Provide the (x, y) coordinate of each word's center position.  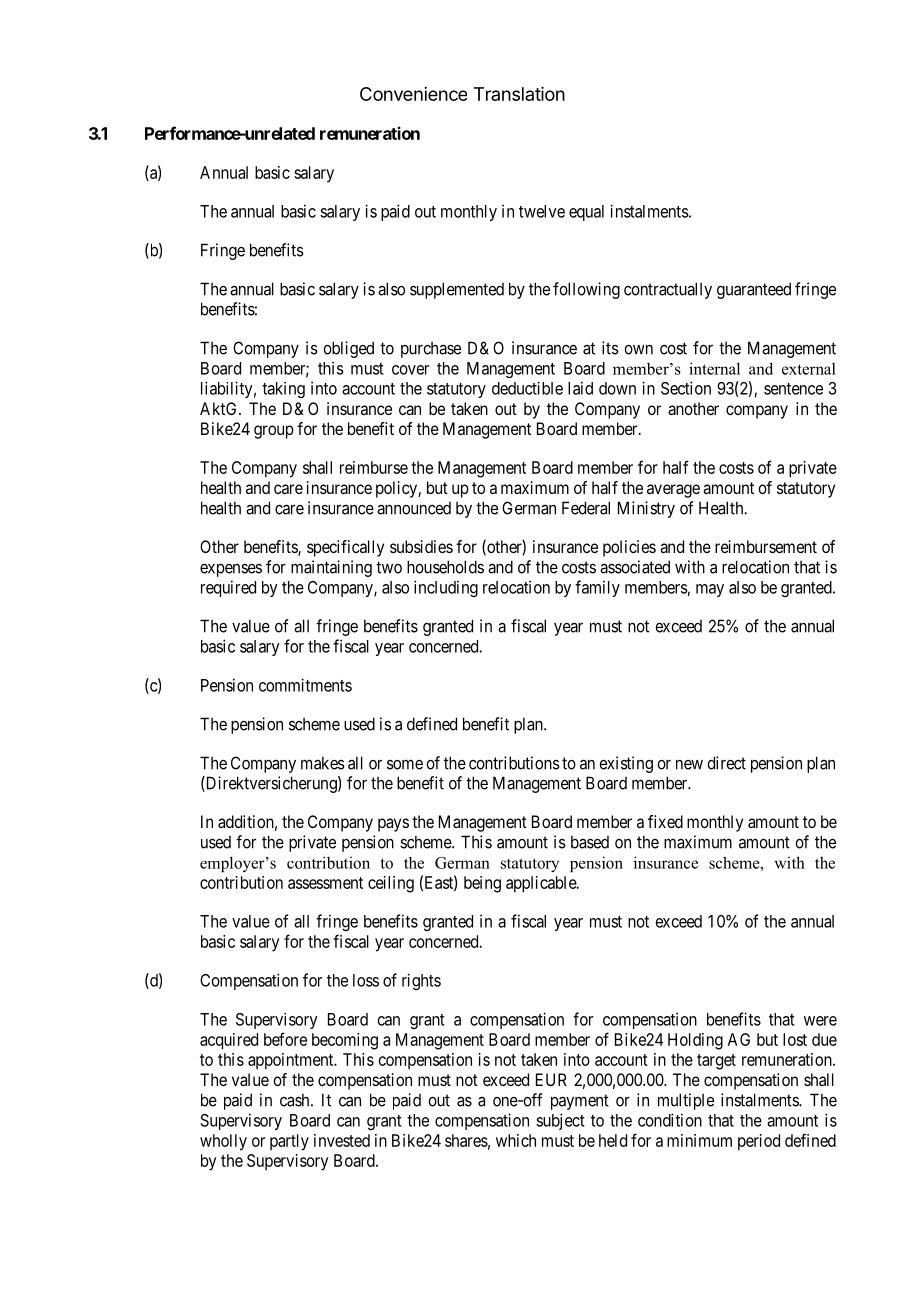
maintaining (331, 568)
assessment (325, 883)
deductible (527, 388)
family (597, 588)
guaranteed (754, 290)
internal (714, 368)
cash (296, 1100)
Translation (519, 94)
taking (283, 390)
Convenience (413, 94)
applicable (542, 884)
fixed (665, 821)
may (710, 590)
